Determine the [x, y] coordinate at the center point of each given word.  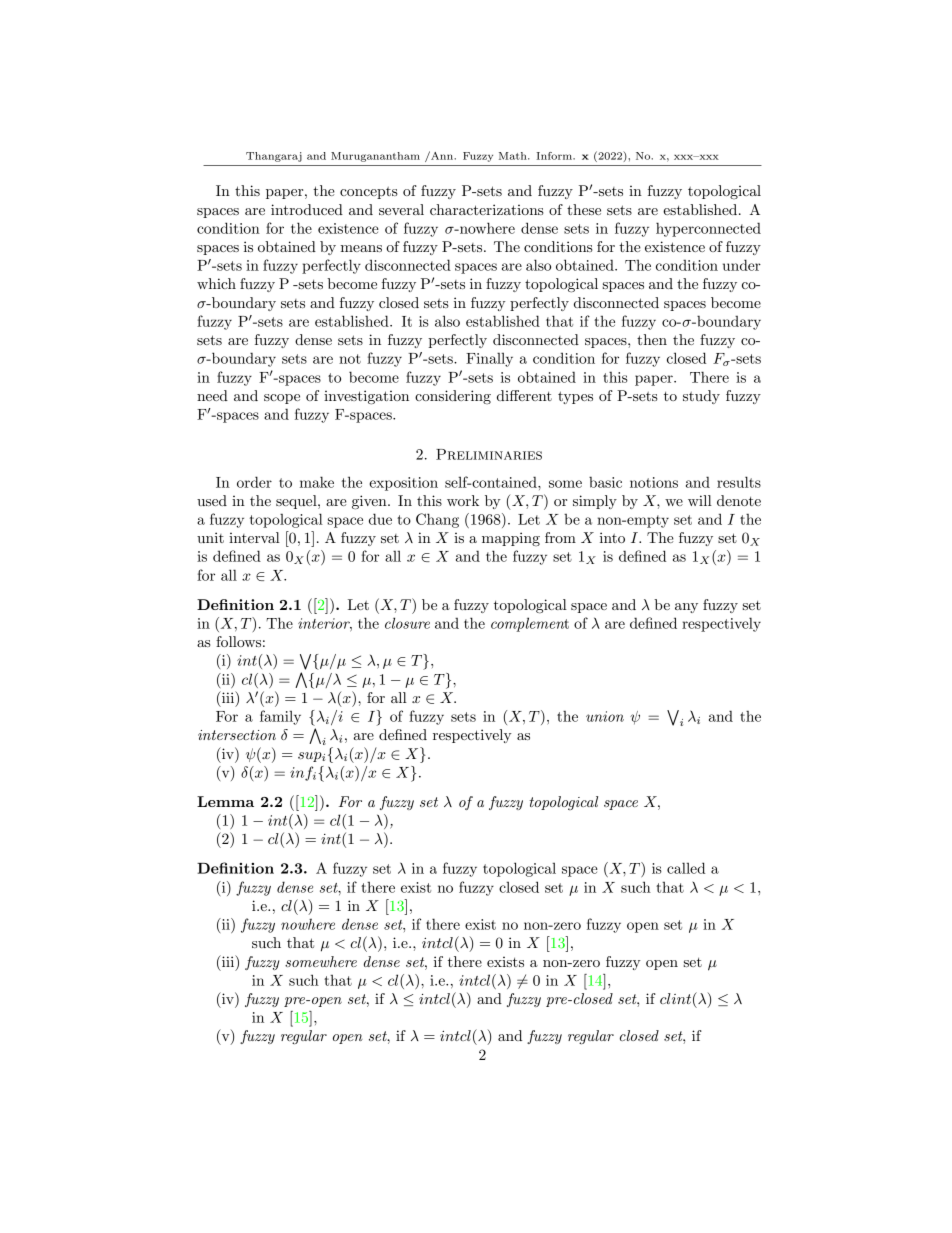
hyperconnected [708, 229]
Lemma [225, 801]
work [463, 500]
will [700, 500]
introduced [307, 209]
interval [254, 537]
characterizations [487, 209]
